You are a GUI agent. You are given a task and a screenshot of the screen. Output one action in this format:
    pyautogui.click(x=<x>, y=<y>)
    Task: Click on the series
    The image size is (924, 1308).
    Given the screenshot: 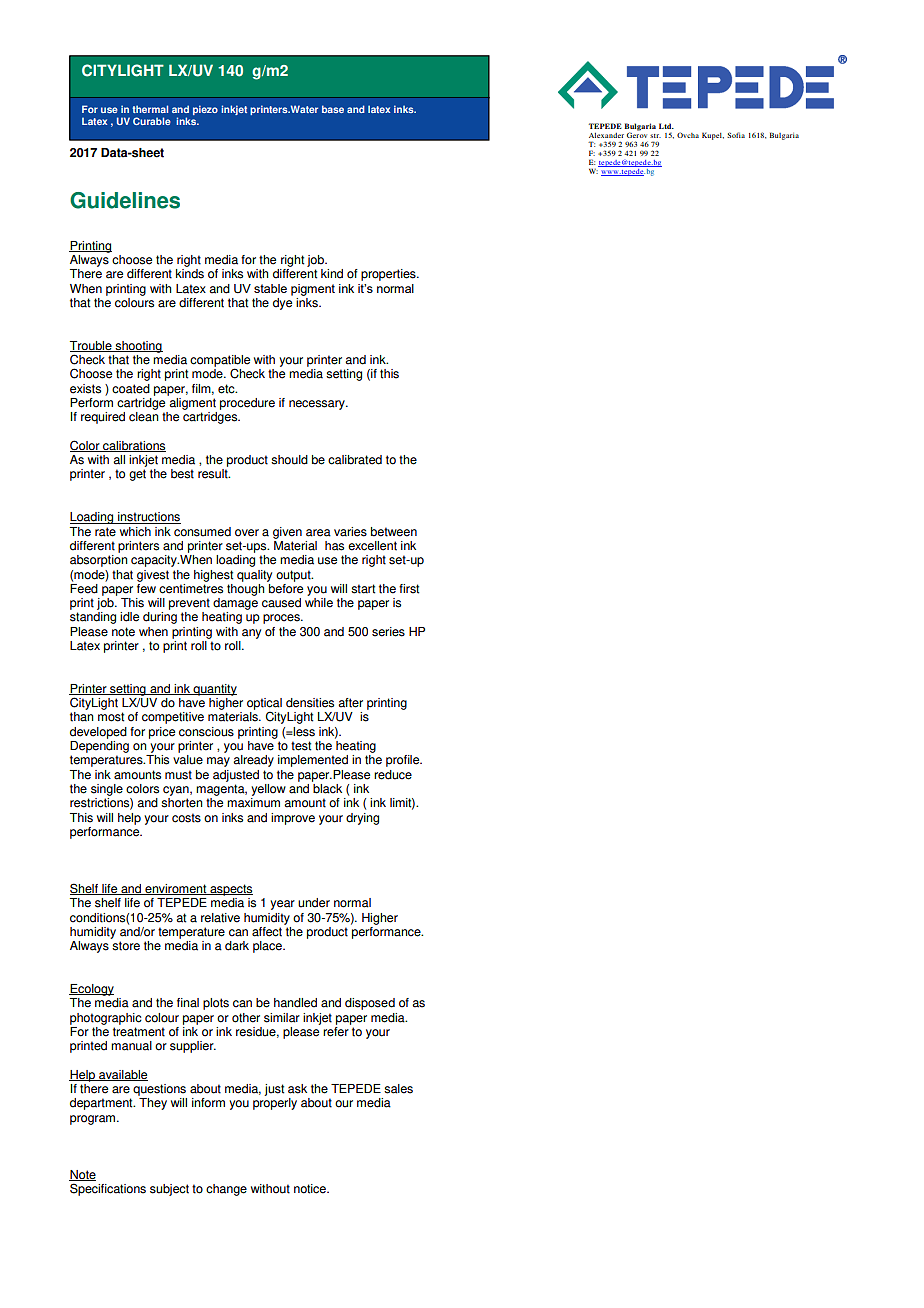 What is the action you would take?
    pyautogui.click(x=388, y=632)
